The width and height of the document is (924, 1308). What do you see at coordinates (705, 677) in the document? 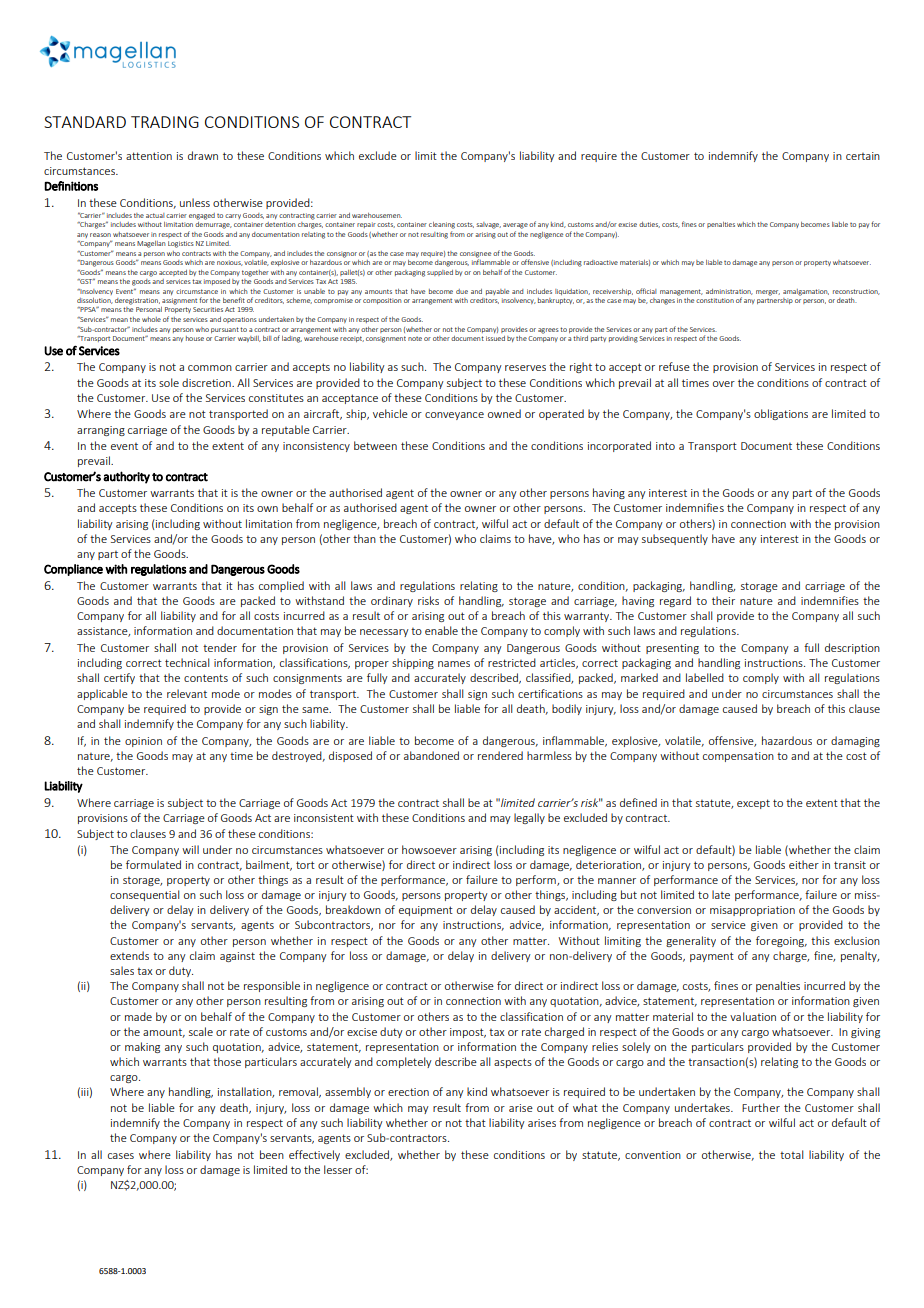
I see `labelled` at bounding box center [705, 677].
